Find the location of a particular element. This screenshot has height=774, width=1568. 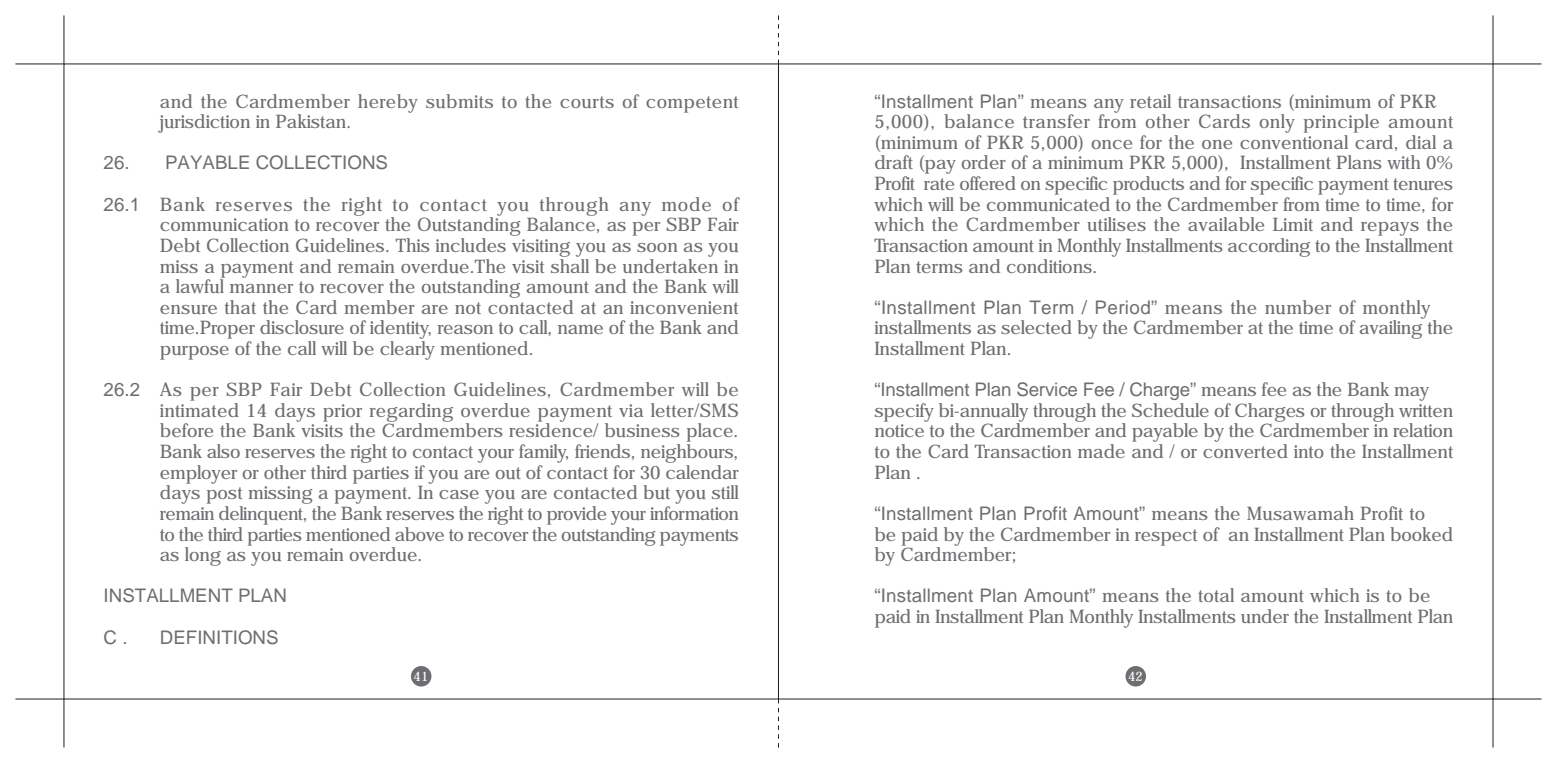

total is located at coordinates (1216, 595).
